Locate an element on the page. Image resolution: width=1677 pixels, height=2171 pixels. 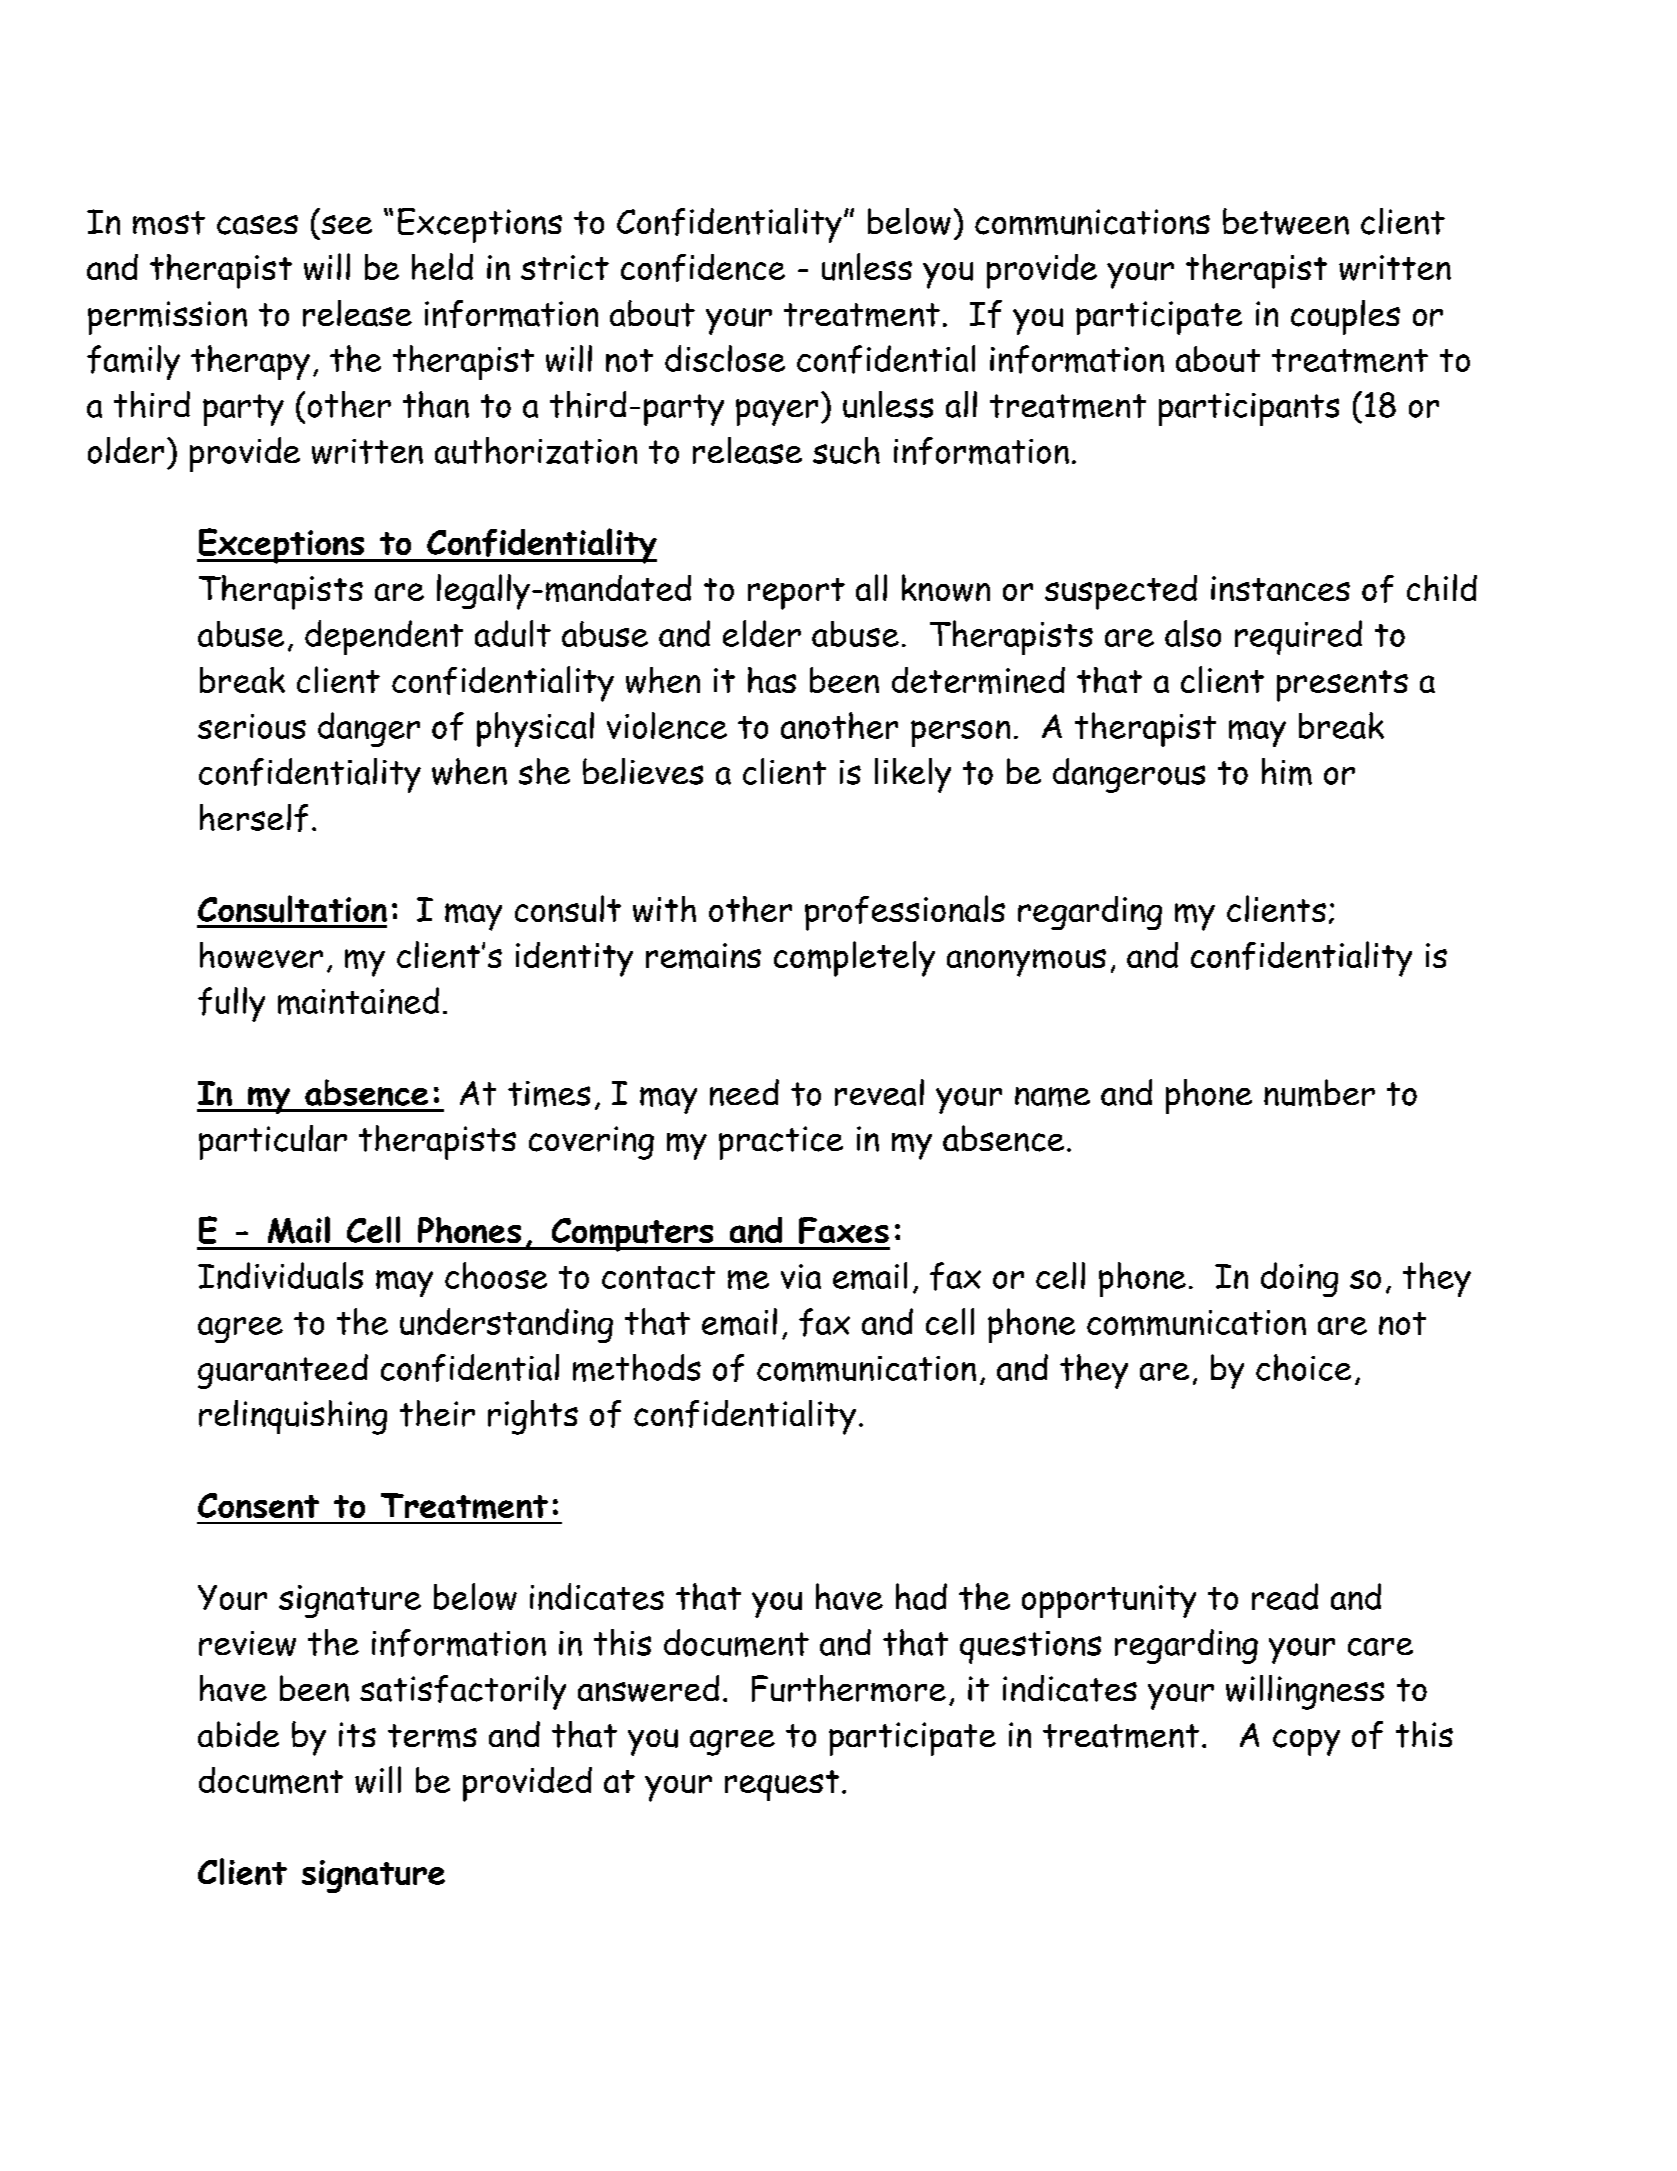
violence is located at coordinates (667, 725).
